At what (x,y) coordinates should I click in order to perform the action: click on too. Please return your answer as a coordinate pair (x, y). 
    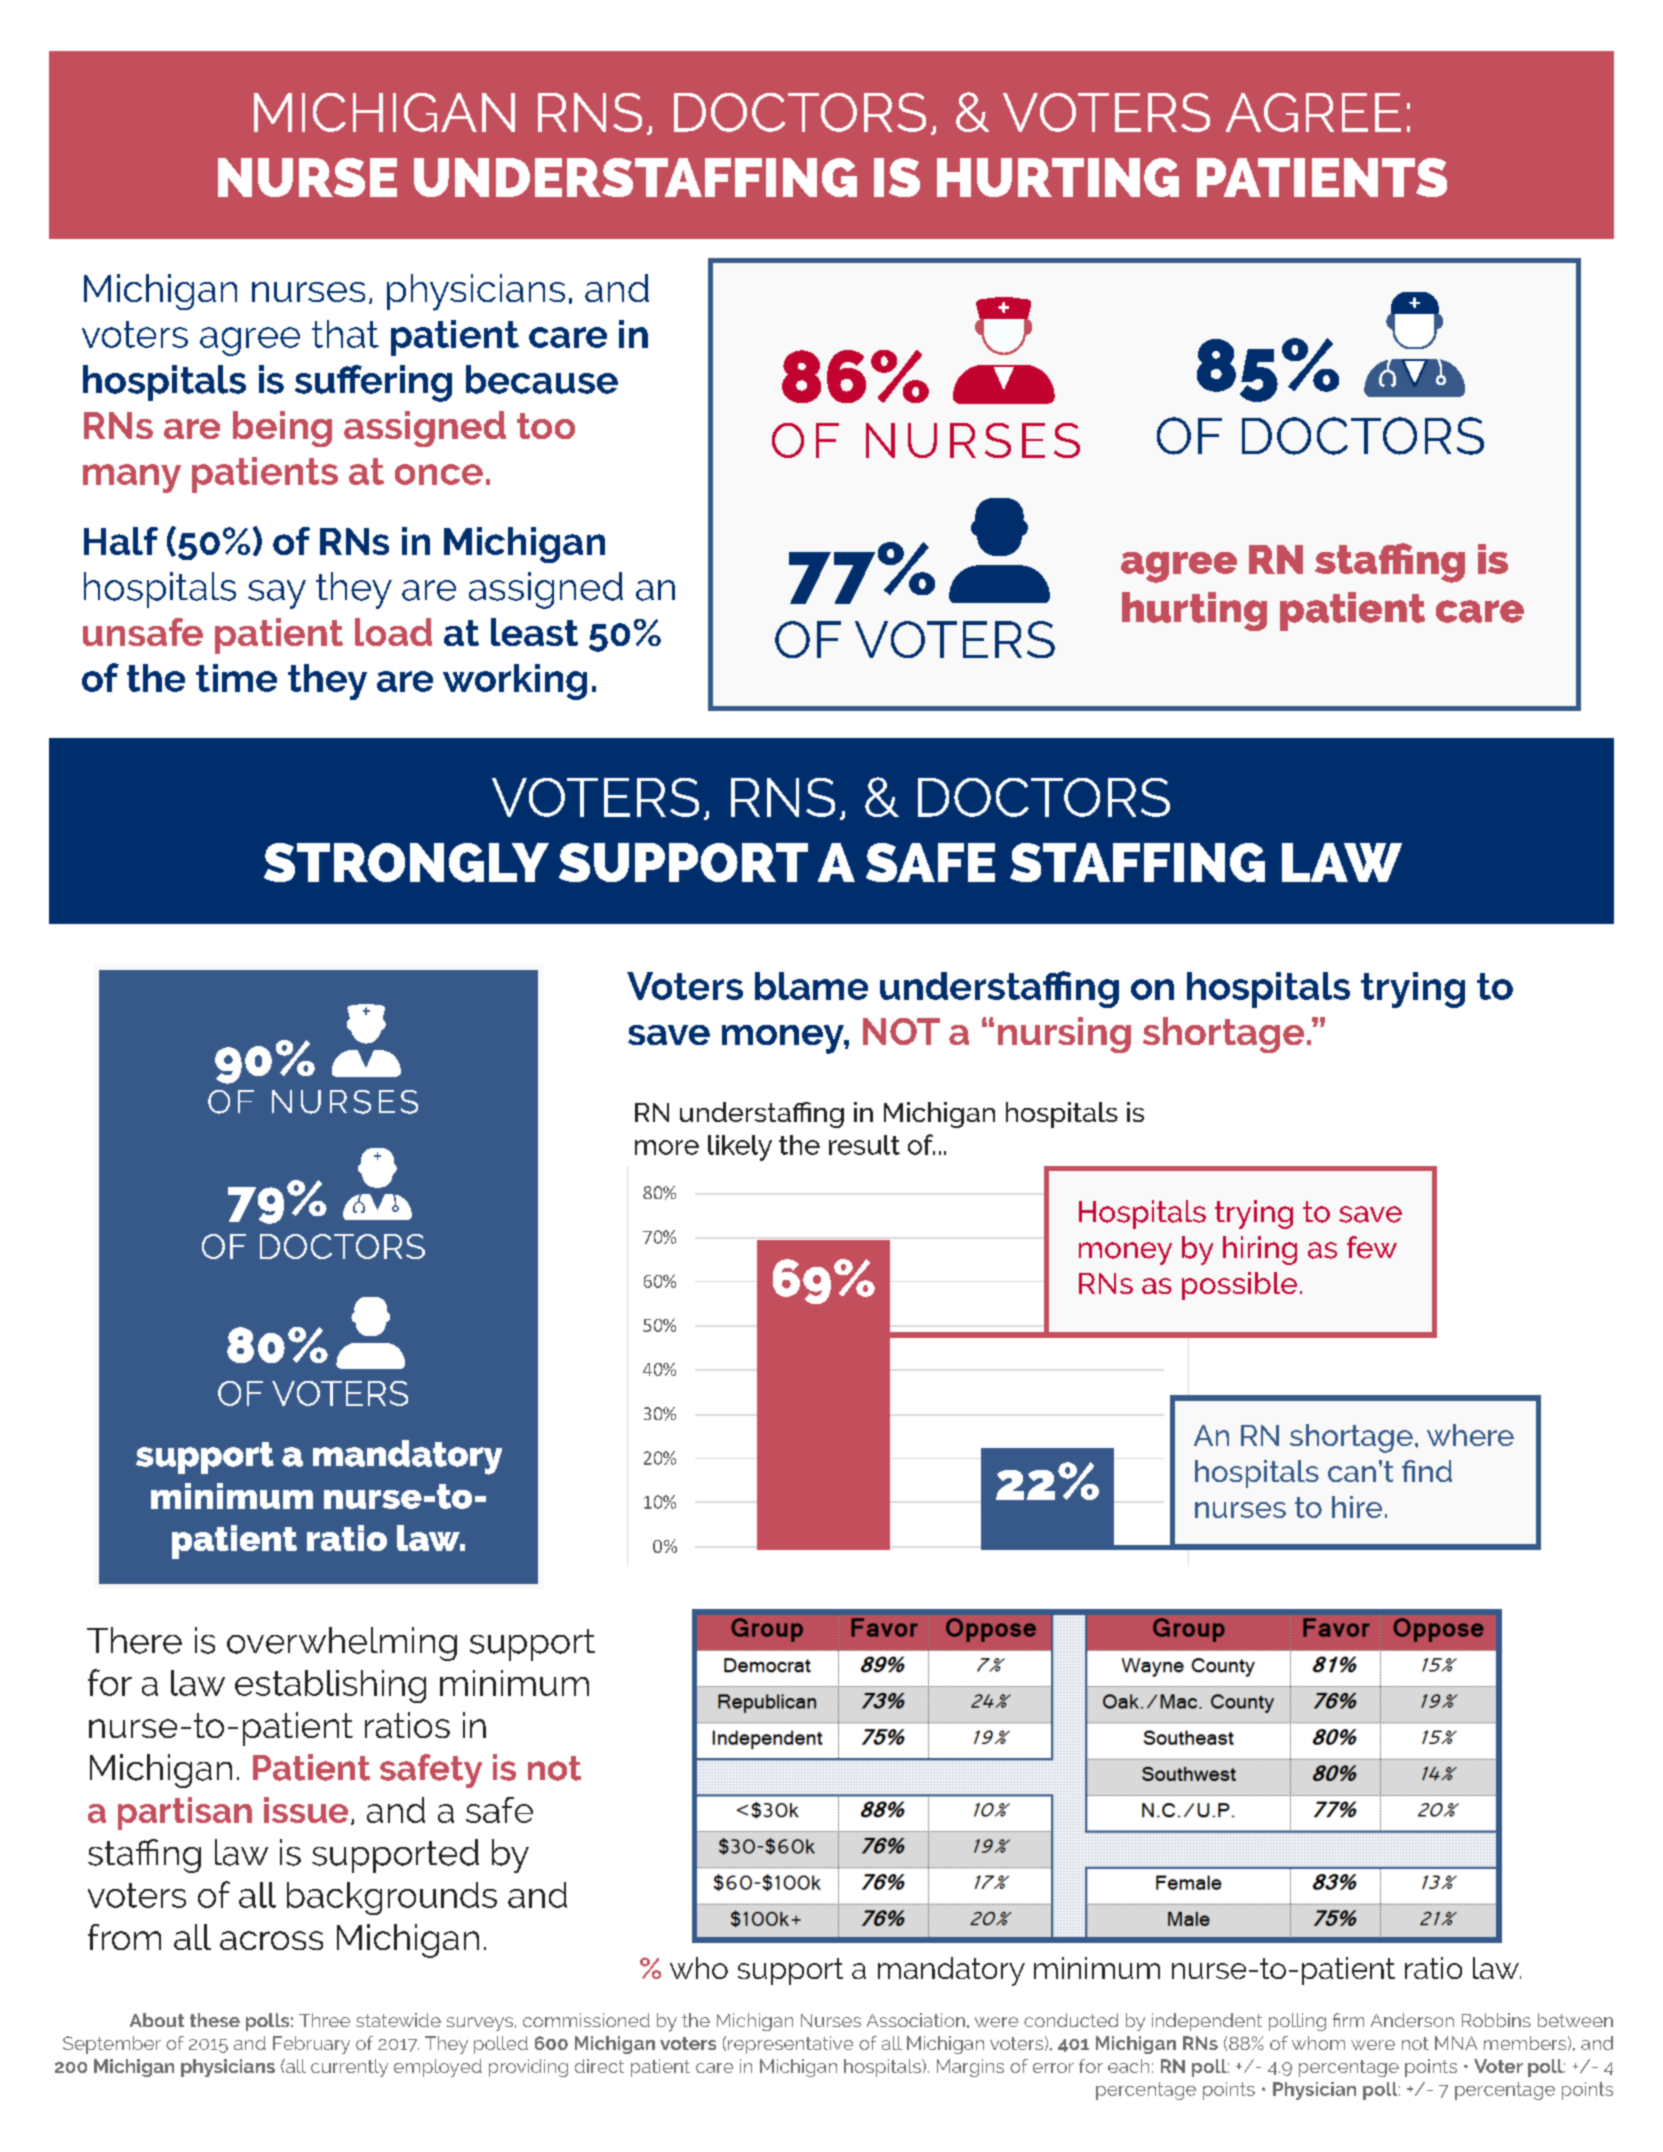
    Looking at the image, I should click on (546, 426).
